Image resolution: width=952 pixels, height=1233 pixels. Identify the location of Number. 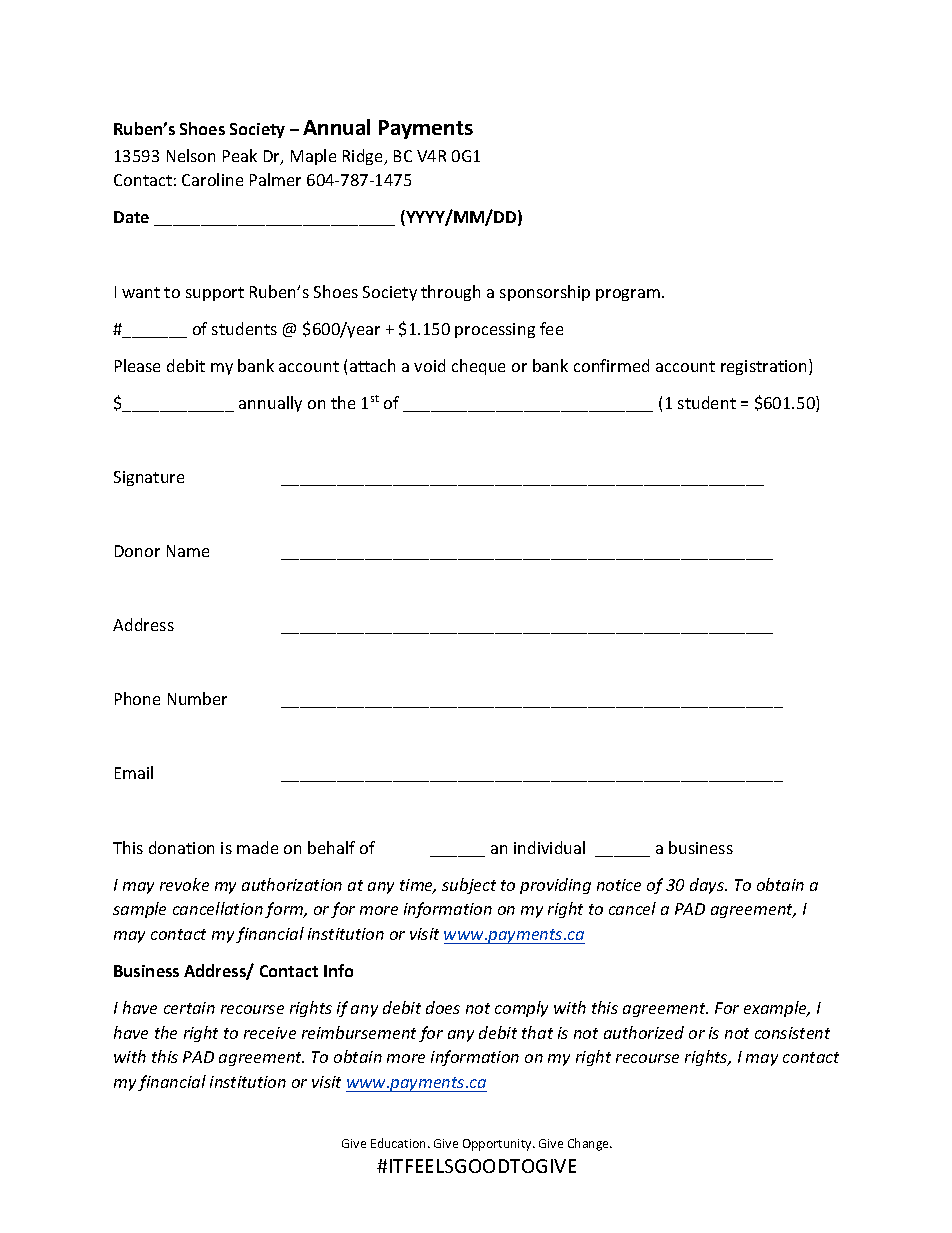
(197, 698).
